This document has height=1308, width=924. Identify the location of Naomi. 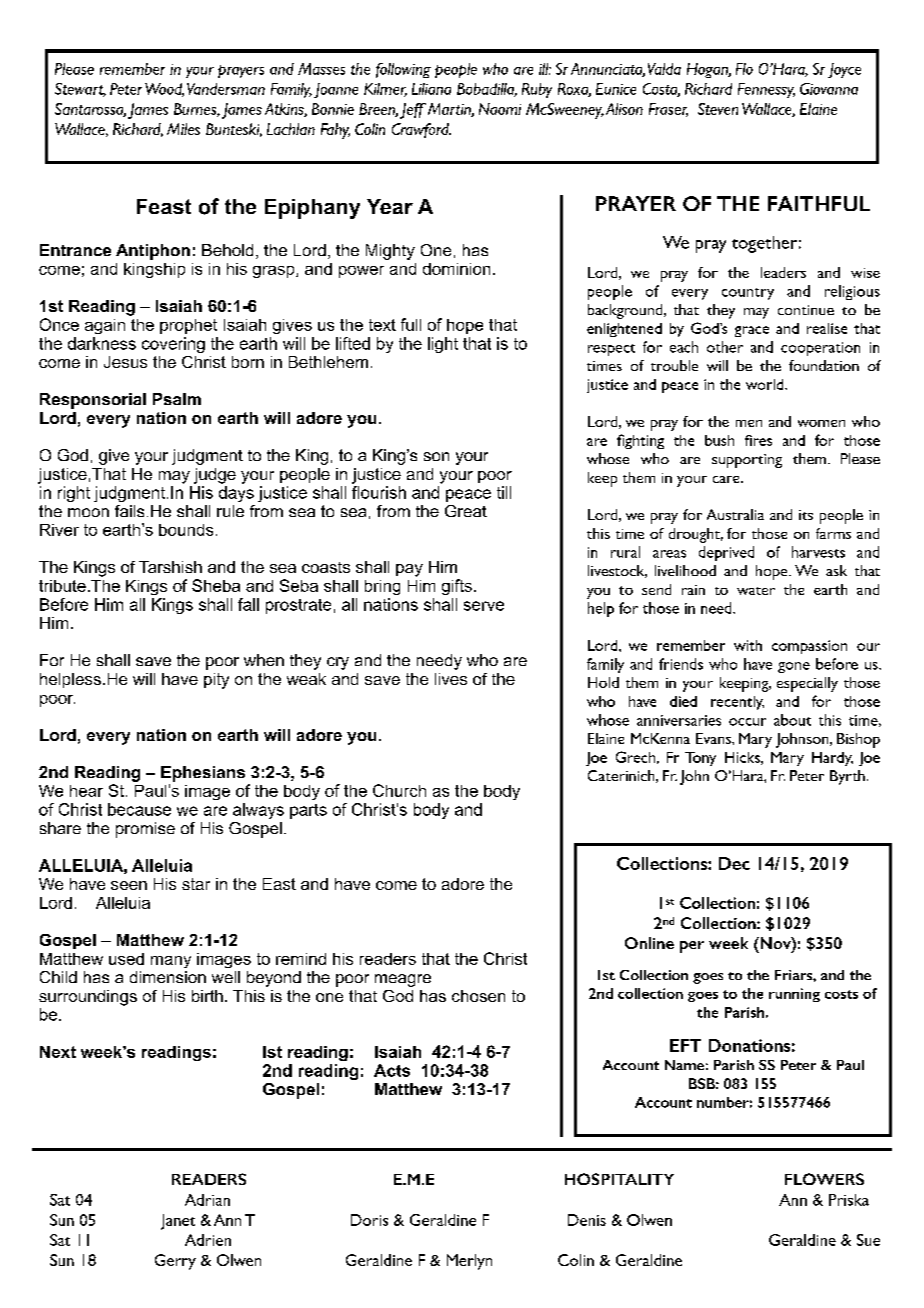
(500, 109).
